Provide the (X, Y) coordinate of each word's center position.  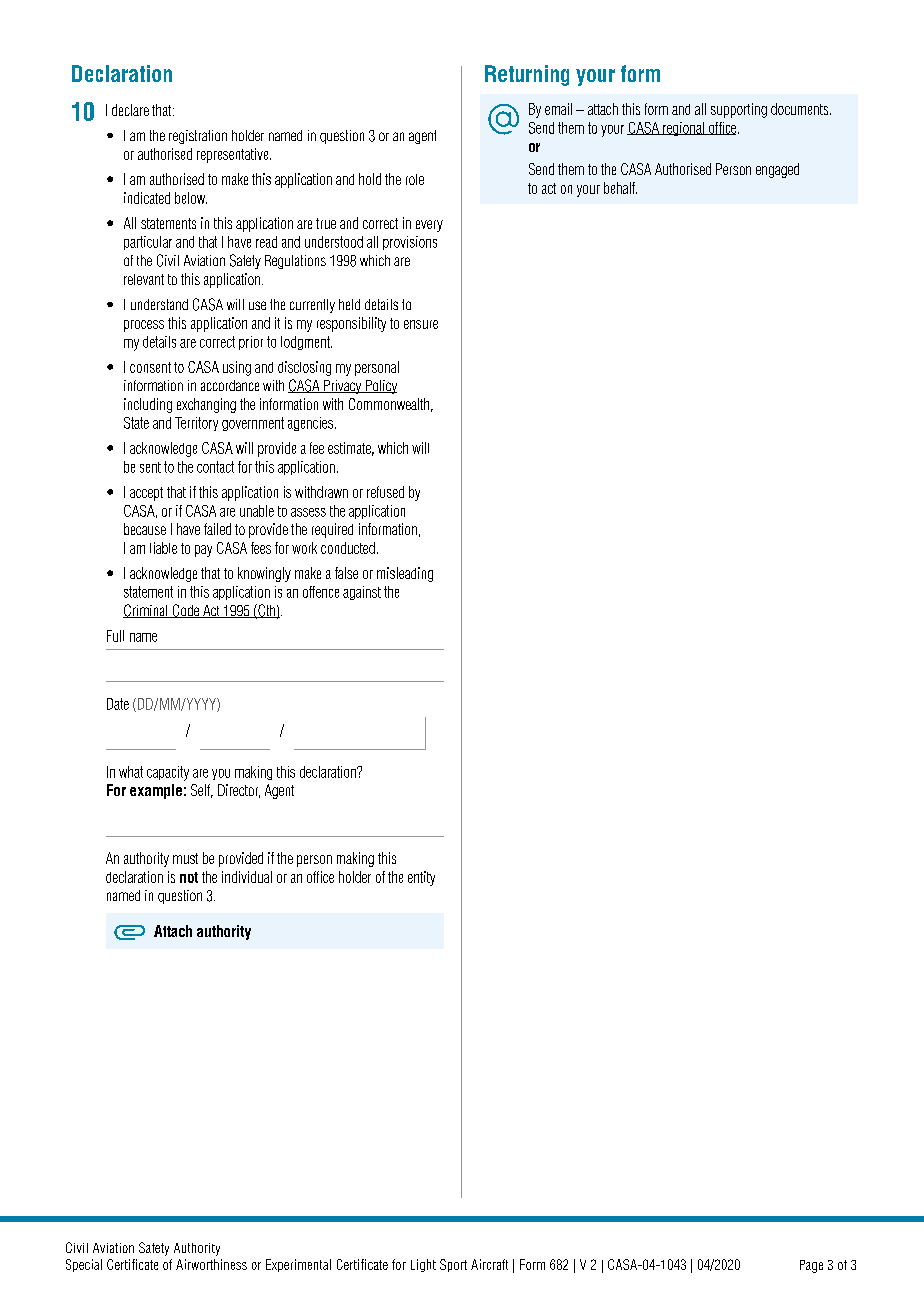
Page (811, 1266)
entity (421, 878)
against (362, 593)
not (189, 877)
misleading (405, 574)
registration (198, 137)
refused (385, 492)
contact (215, 467)
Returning (527, 75)
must (185, 858)
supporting (739, 110)
